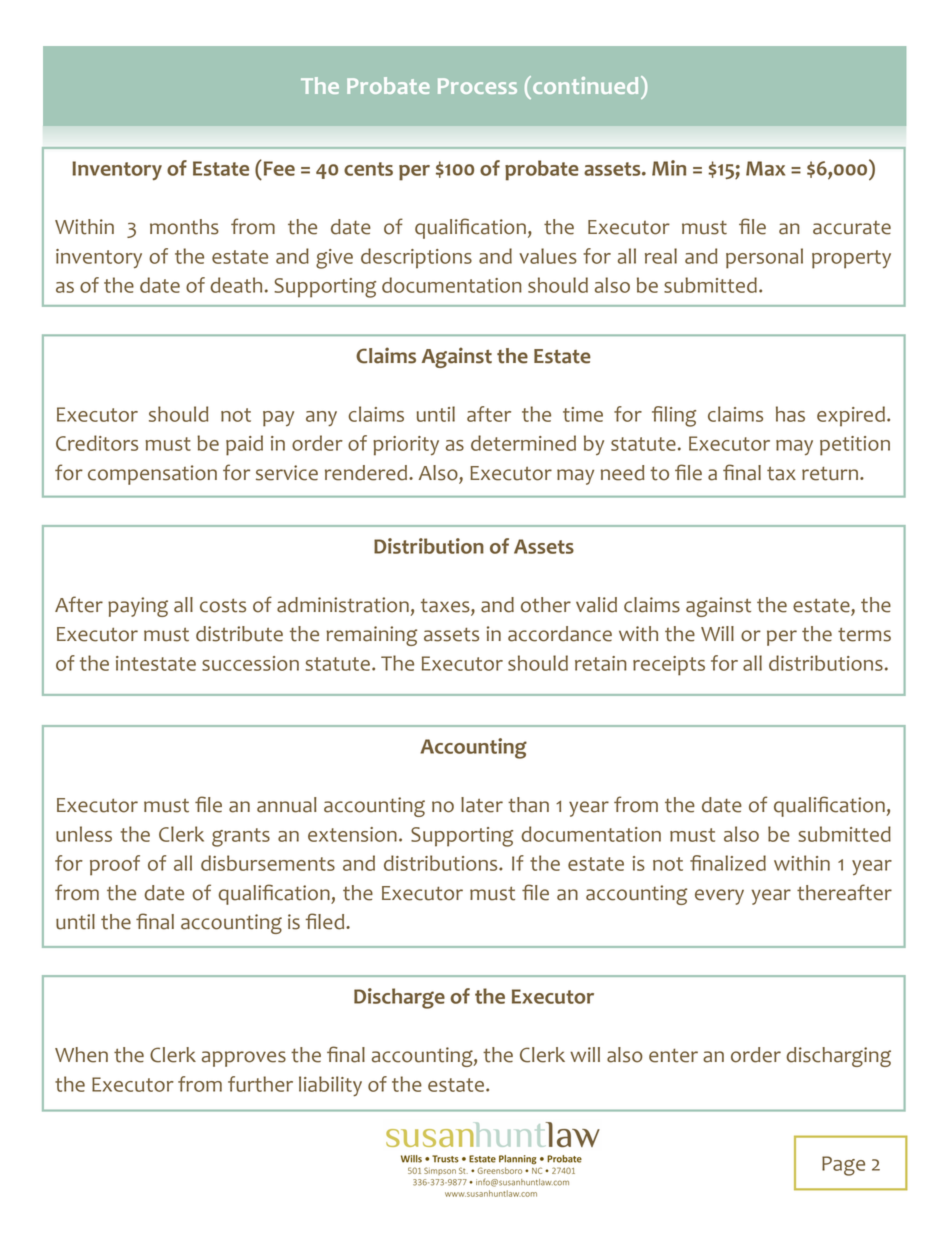  What do you see at coordinates (330, 1086) in the page?
I see `liability` at bounding box center [330, 1086].
